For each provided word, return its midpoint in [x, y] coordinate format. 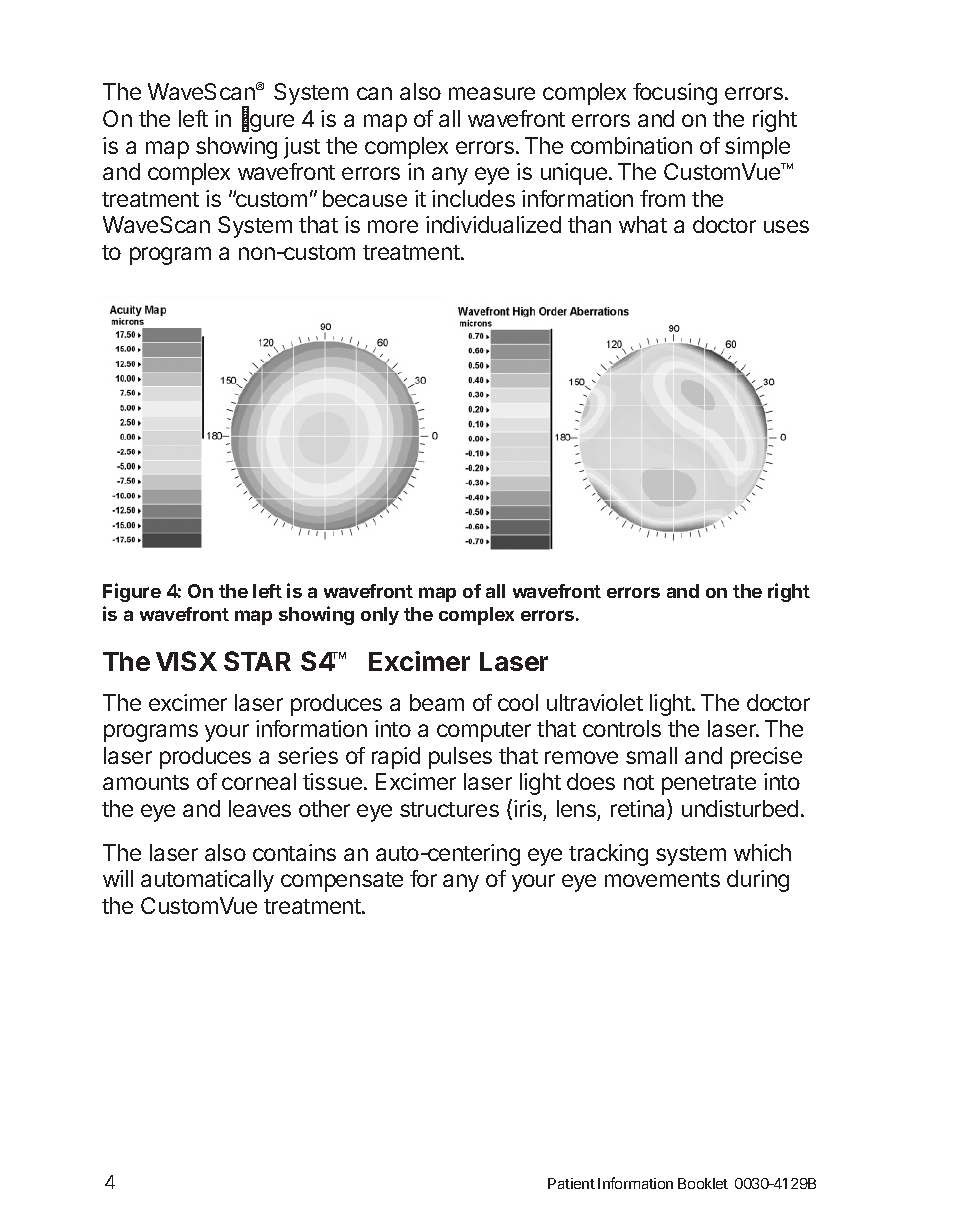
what [643, 224]
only [380, 616]
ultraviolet [595, 702]
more [393, 226]
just [302, 148]
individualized [493, 224]
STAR [257, 661]
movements [662, 879]
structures [449, 809]
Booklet [703, 1183]
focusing [675, 94]
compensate [342, 882]
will [118, 878]
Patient [571, 1183]
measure [492, 93]
